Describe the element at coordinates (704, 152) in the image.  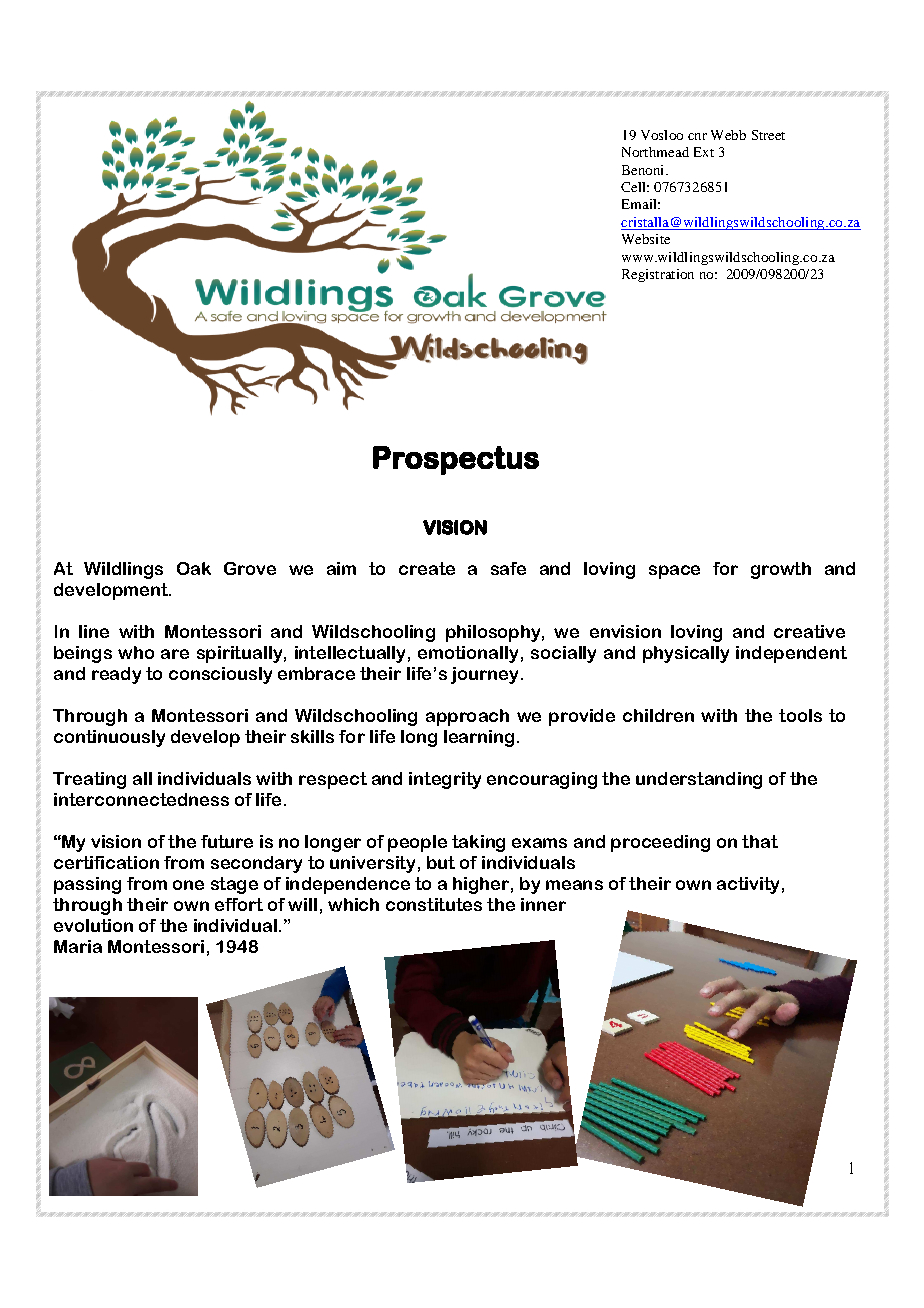
I see `Ext` at that location.
